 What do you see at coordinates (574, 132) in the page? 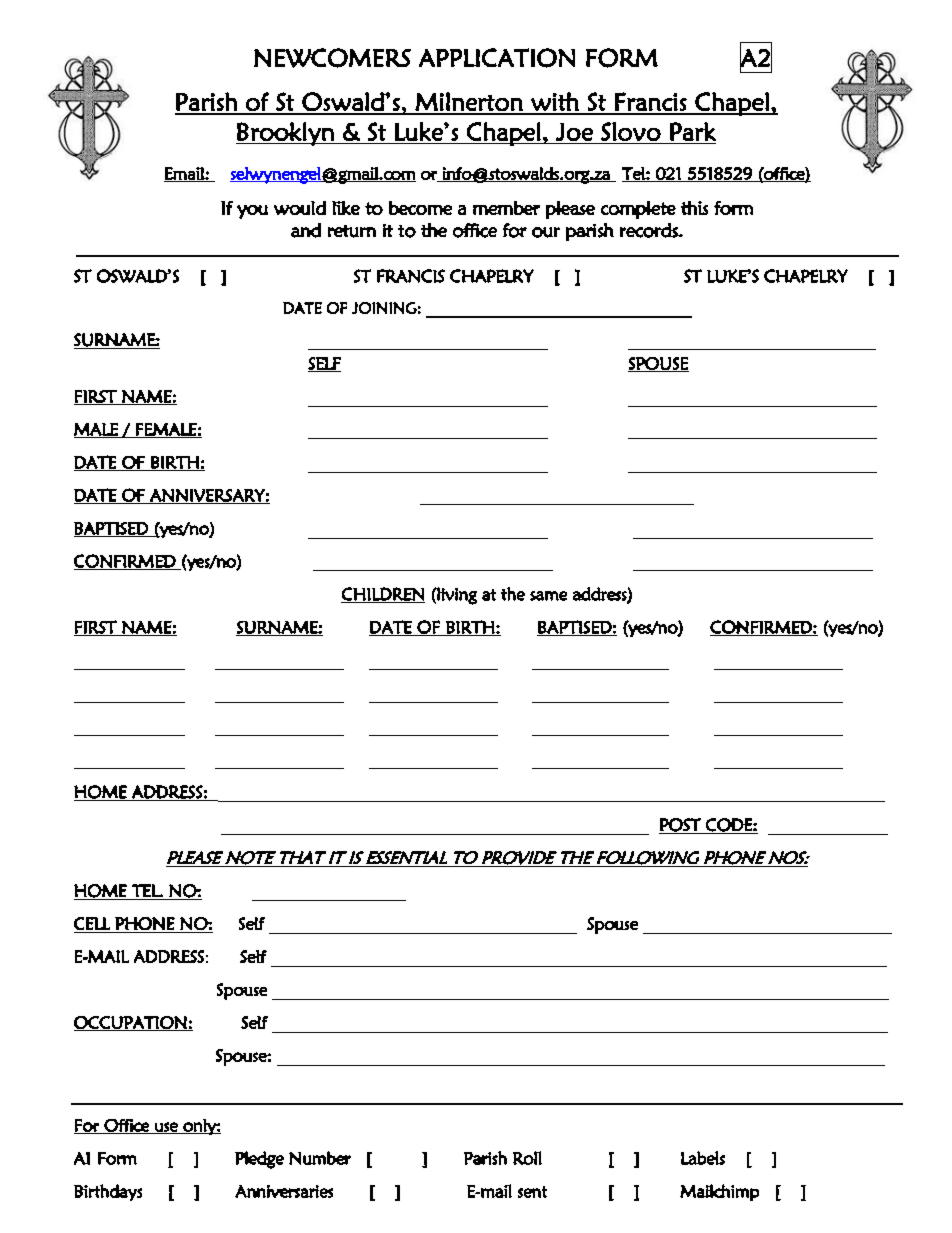
I see `Joe` at bounding box center [574, 132].
